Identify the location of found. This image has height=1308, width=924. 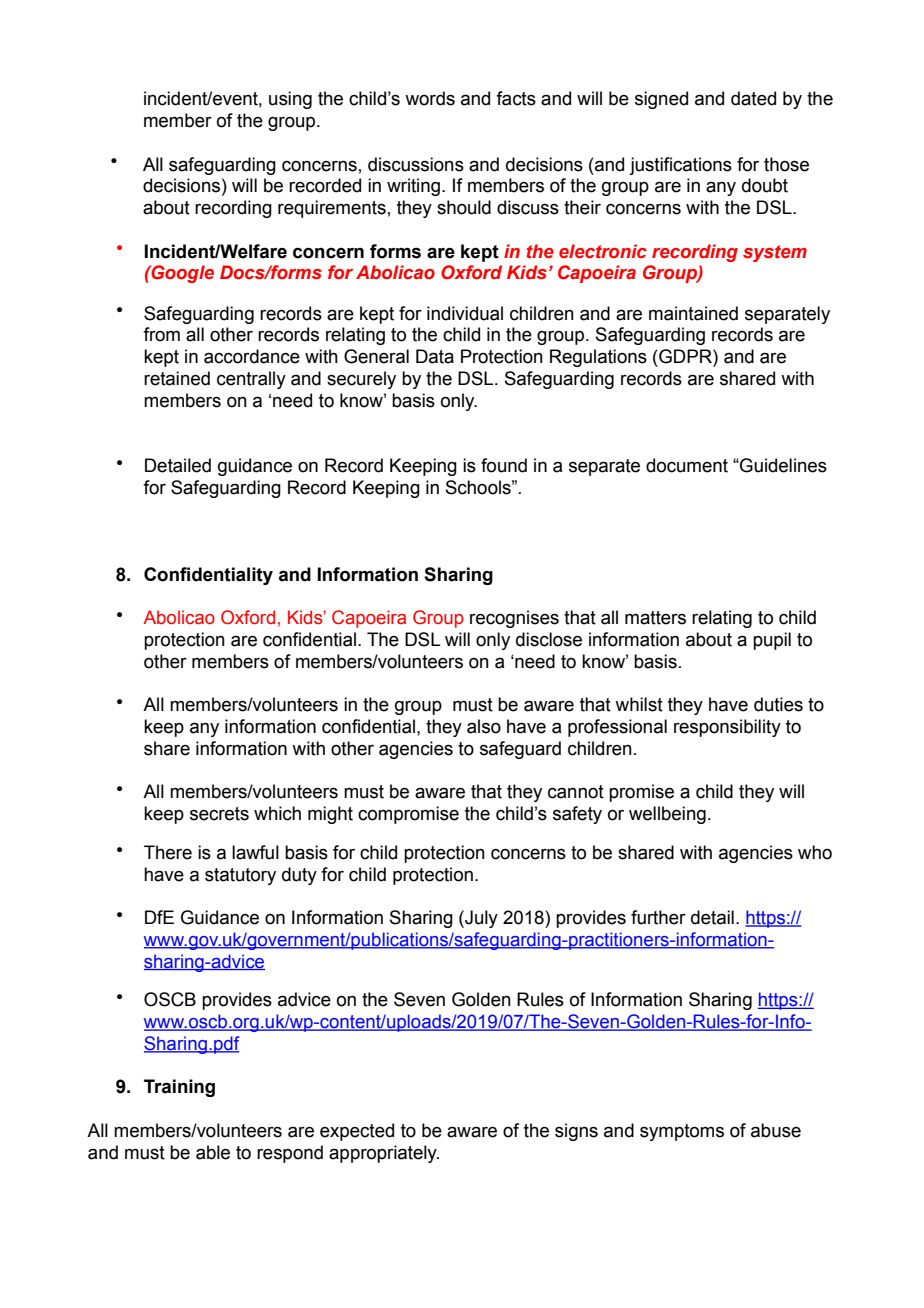
(504, 465).
